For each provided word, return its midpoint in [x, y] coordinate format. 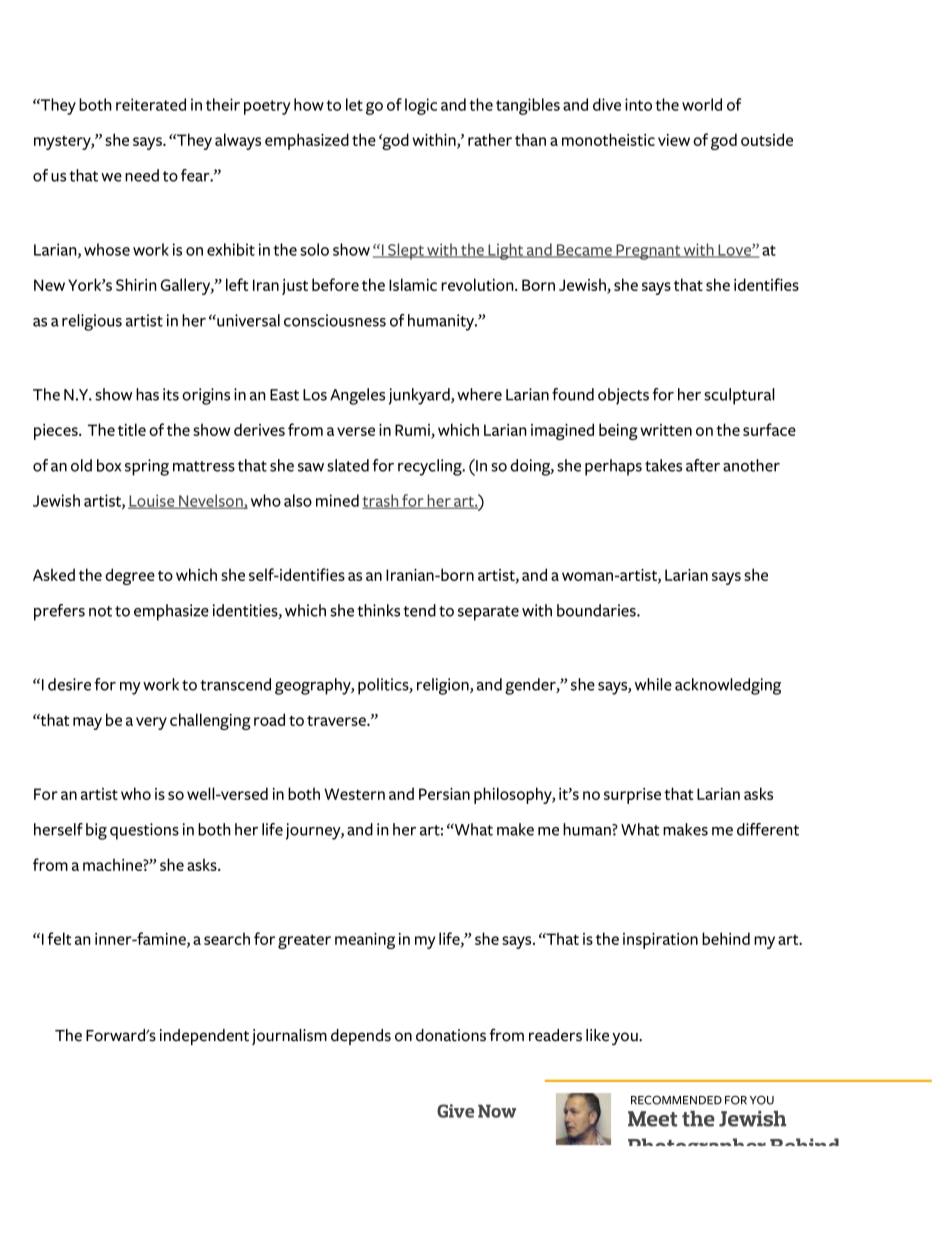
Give [455, 1111]
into [638, 104]
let [354, 104]
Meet [652, 1119]
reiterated [151, 104]
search [227, 938]
